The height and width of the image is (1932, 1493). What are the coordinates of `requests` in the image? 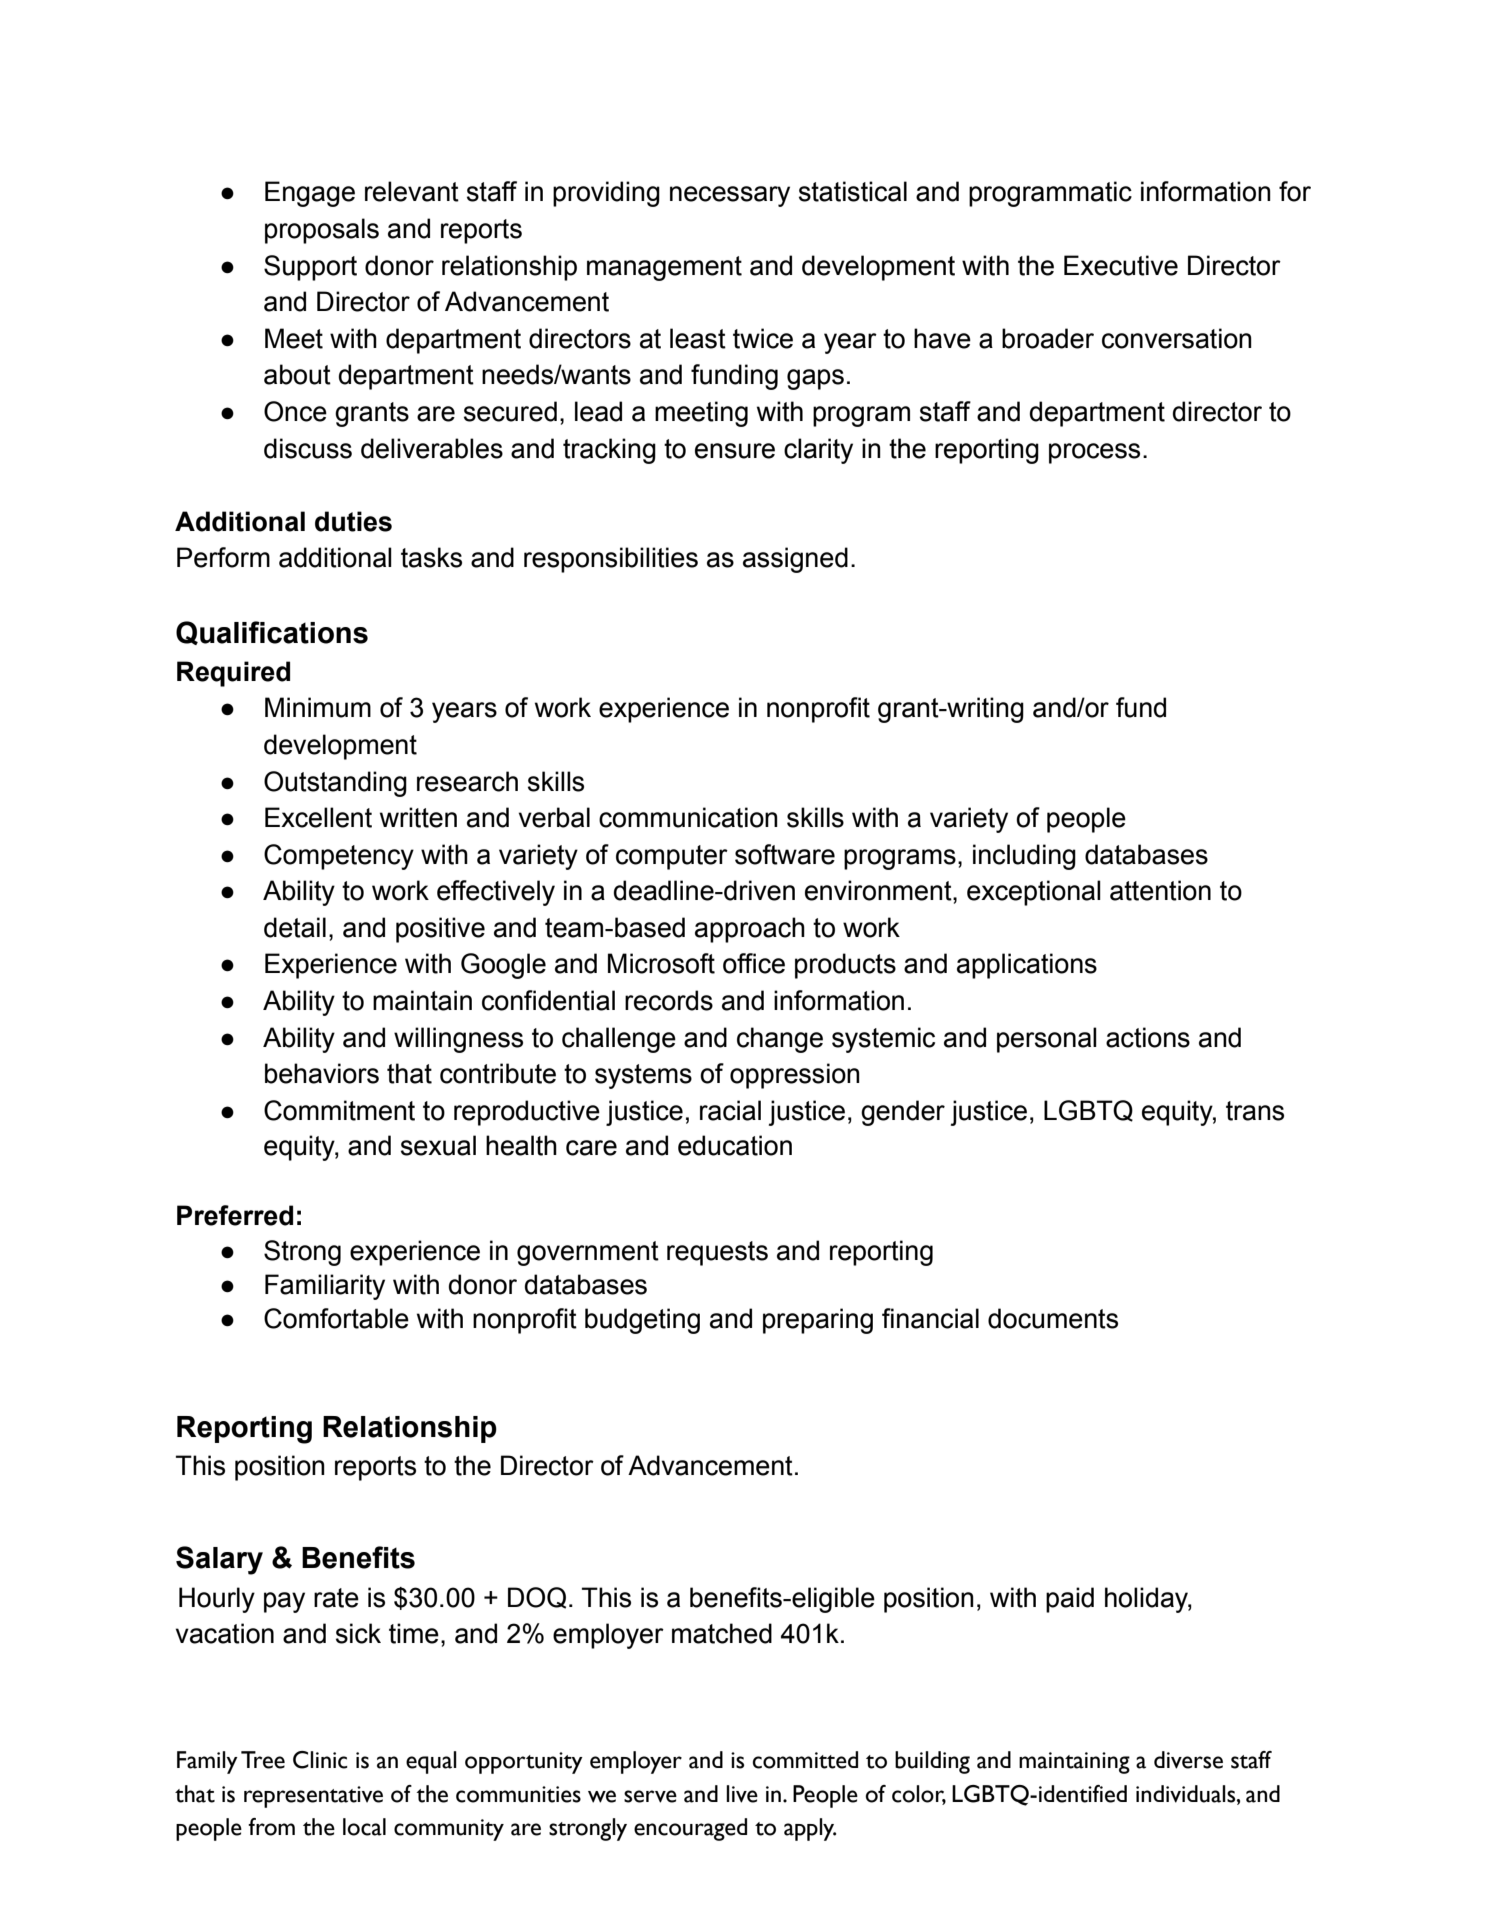 It's located at (717, 1253).
